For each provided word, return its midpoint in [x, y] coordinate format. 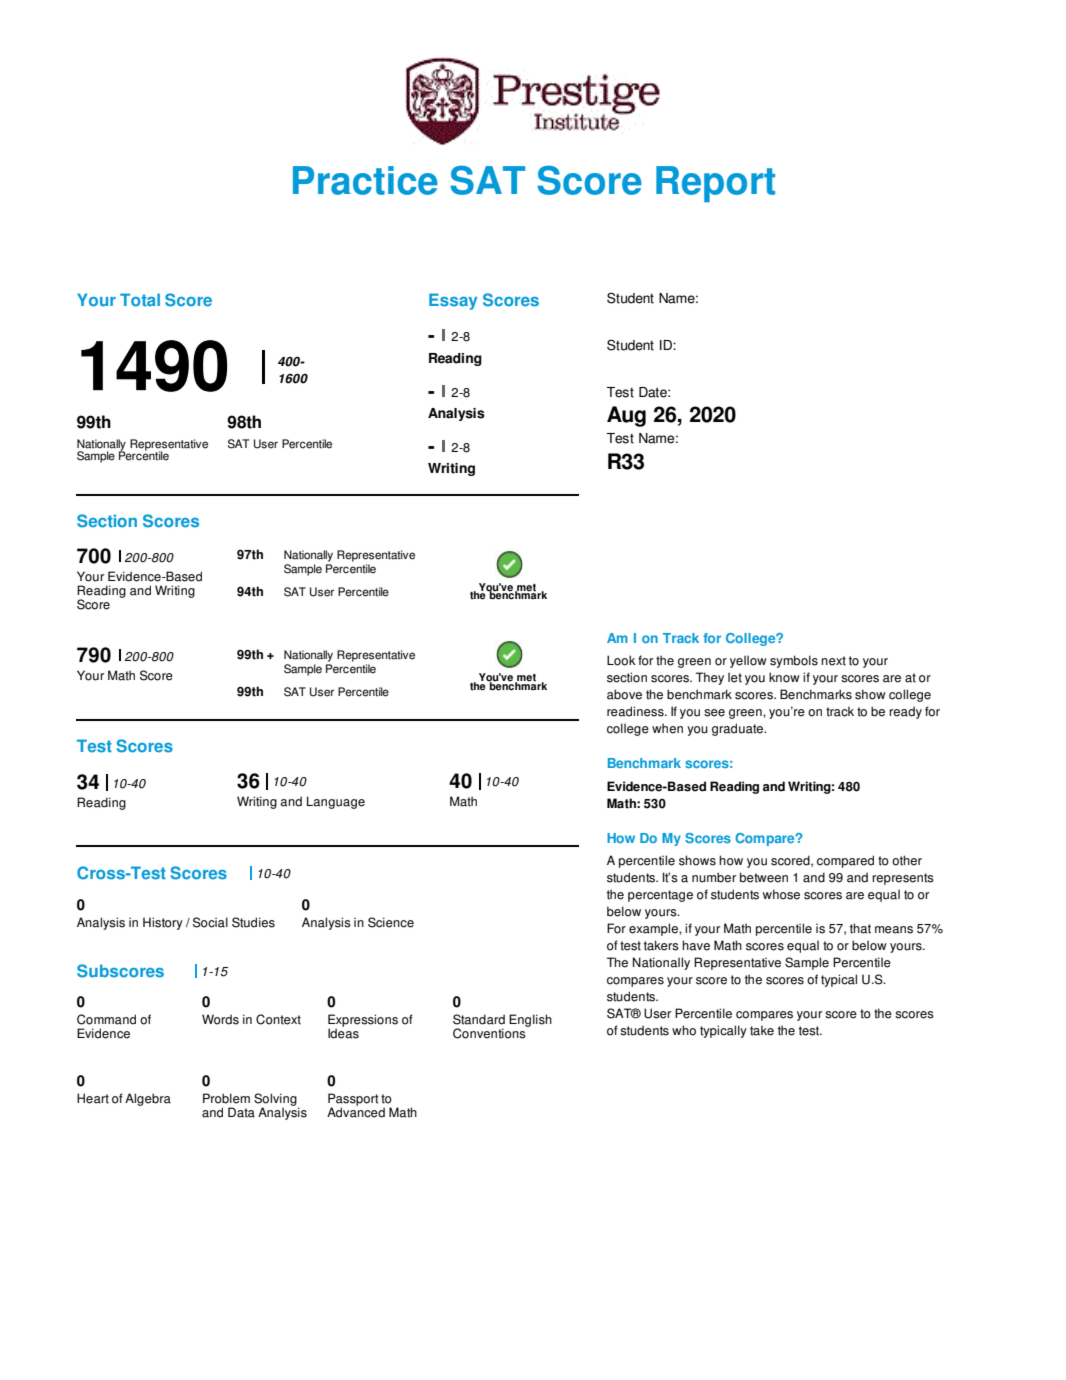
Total [140, 300]
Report [715, 184]
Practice [365, 180]
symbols [794, 661]
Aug [626, 416]
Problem [226, 1098]
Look [621, 660]
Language [336, 802]
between [764, 877]
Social [210, 922]
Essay [453, 301]
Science [391, 922]
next [833, 661]
